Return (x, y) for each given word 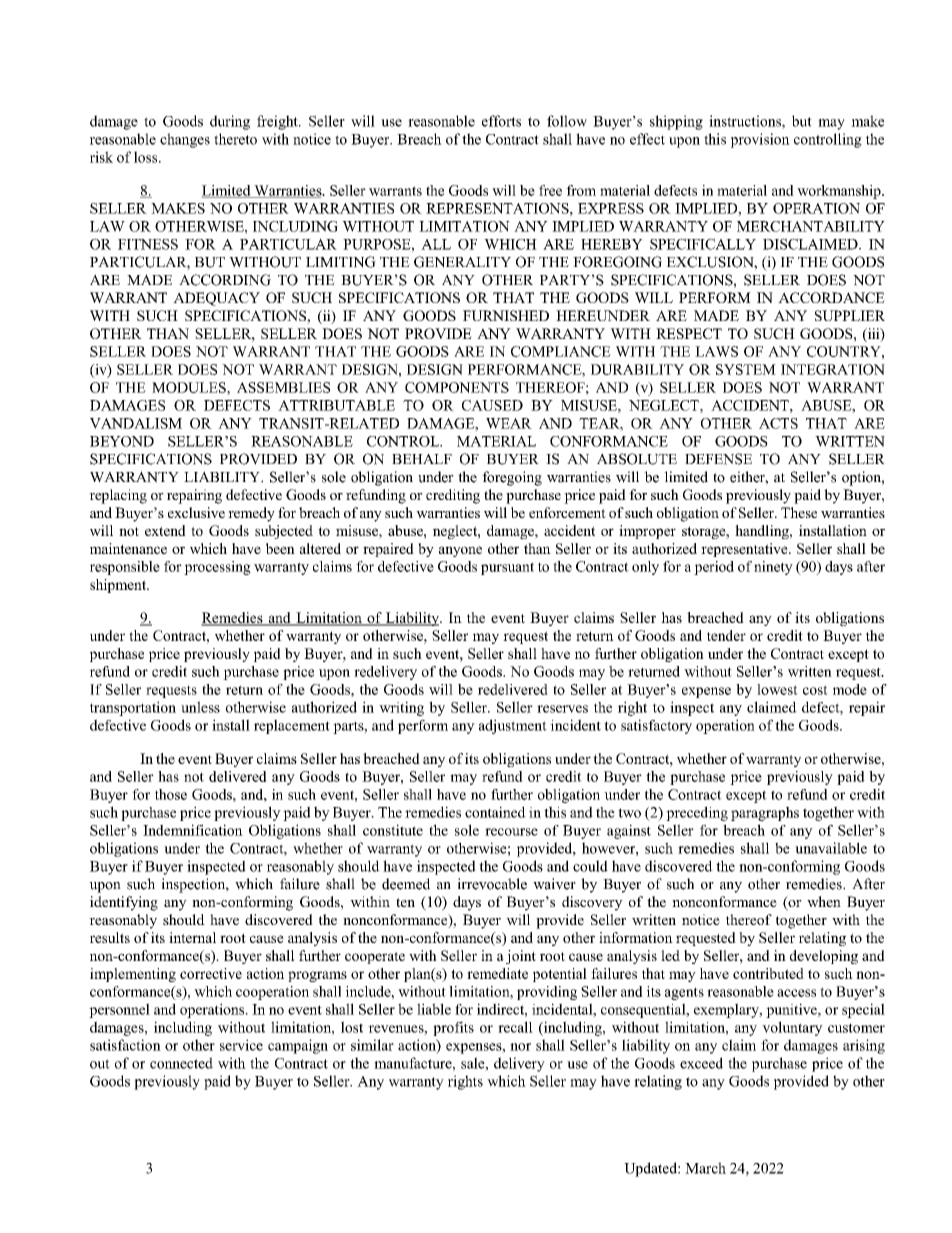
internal (192, 937)
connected (181, 1063)
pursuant (507, 568)
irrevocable (492, 884)
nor (520, 1047)
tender (726, 635)
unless (200, 707)
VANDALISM (136, 423)
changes (185, 140)
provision (760, 140)
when (824, 901)
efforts (501, 121)
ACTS (778, 423)
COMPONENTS (457, 387)
